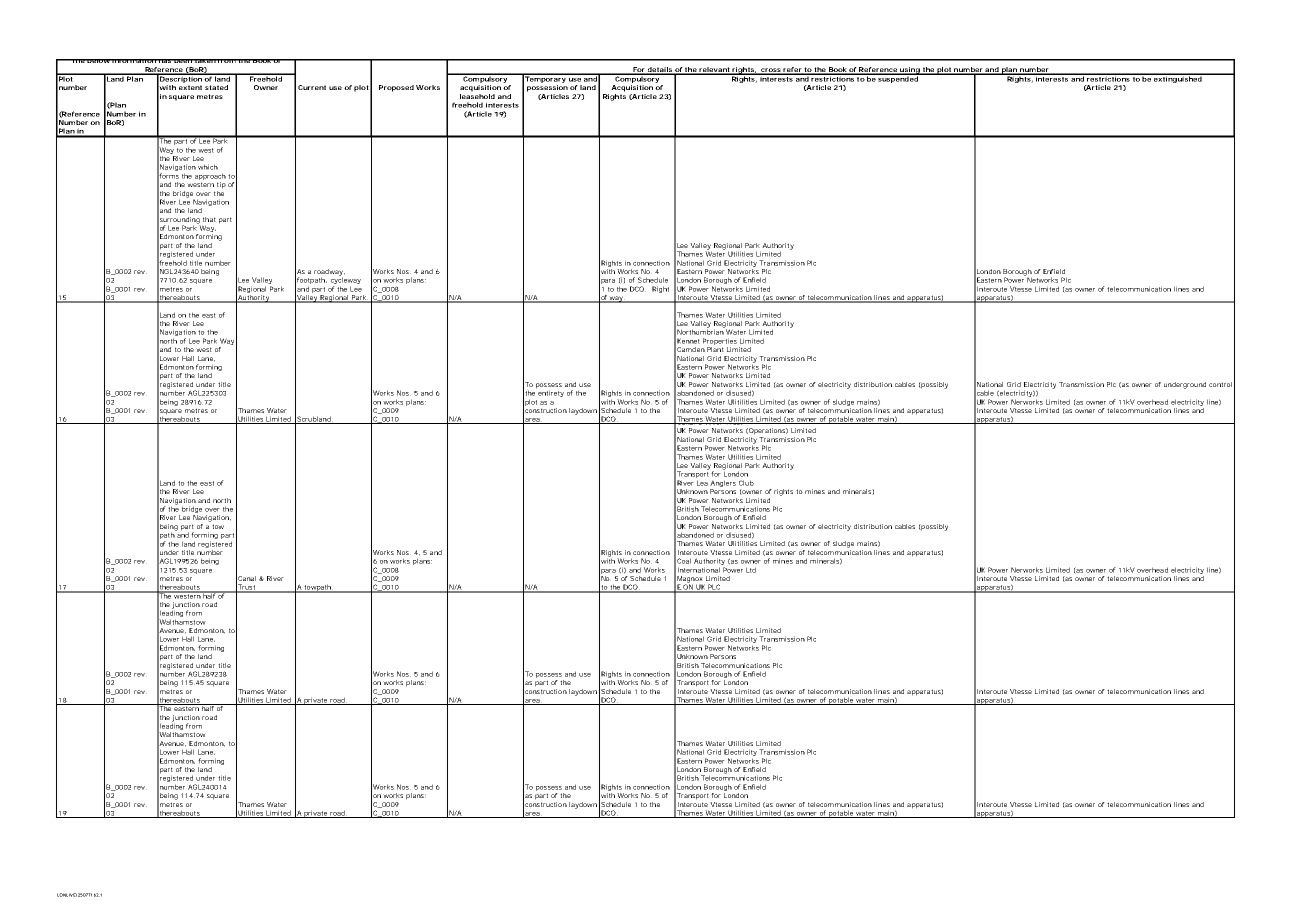 The height and width of the screenshot is (924, 1308). Describe the element at coordinates (746, 483) in the screenshot. I see `Club` at that location.
